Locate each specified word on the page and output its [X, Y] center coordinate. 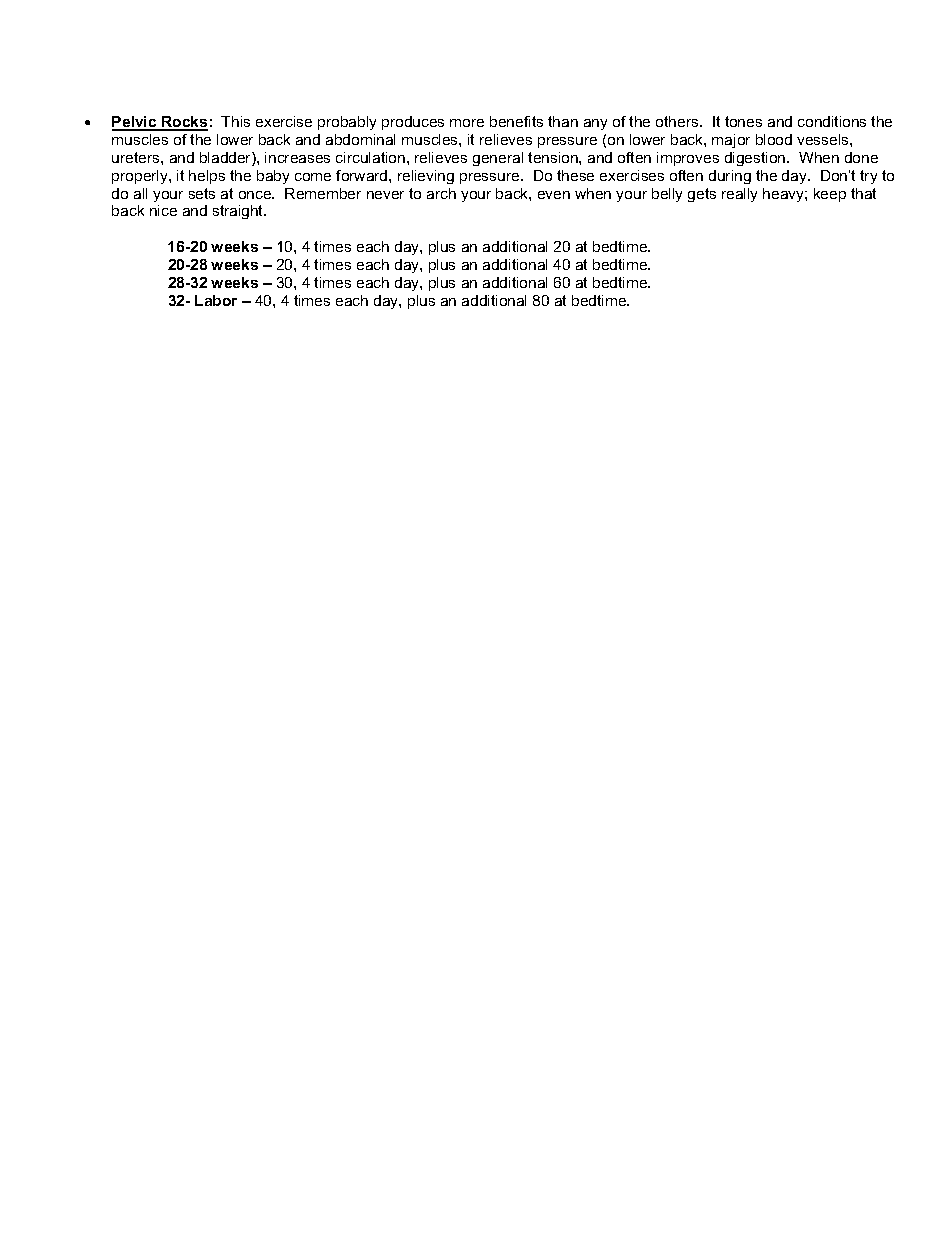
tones [743, 121]
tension [554, 157]
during [730, 177]
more [467, 123]
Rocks [184, 123]
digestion [756, 159]
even [554, 195]
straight [239, 212]
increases [297, 157]
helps [207, 177]
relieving [426, 177]
